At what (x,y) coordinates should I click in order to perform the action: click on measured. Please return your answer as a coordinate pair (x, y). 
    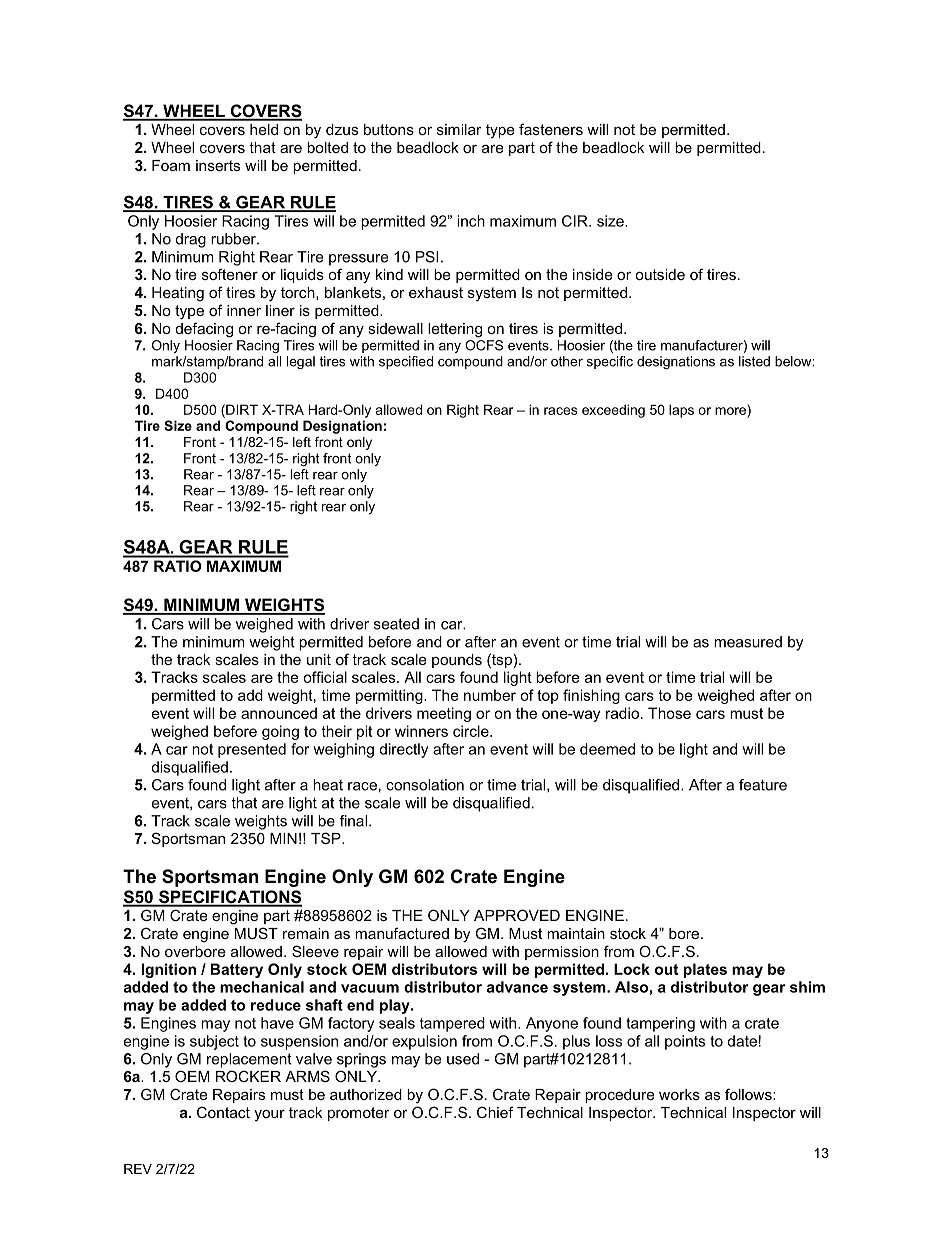
    Looking at the image, I should click on (748, 642).
